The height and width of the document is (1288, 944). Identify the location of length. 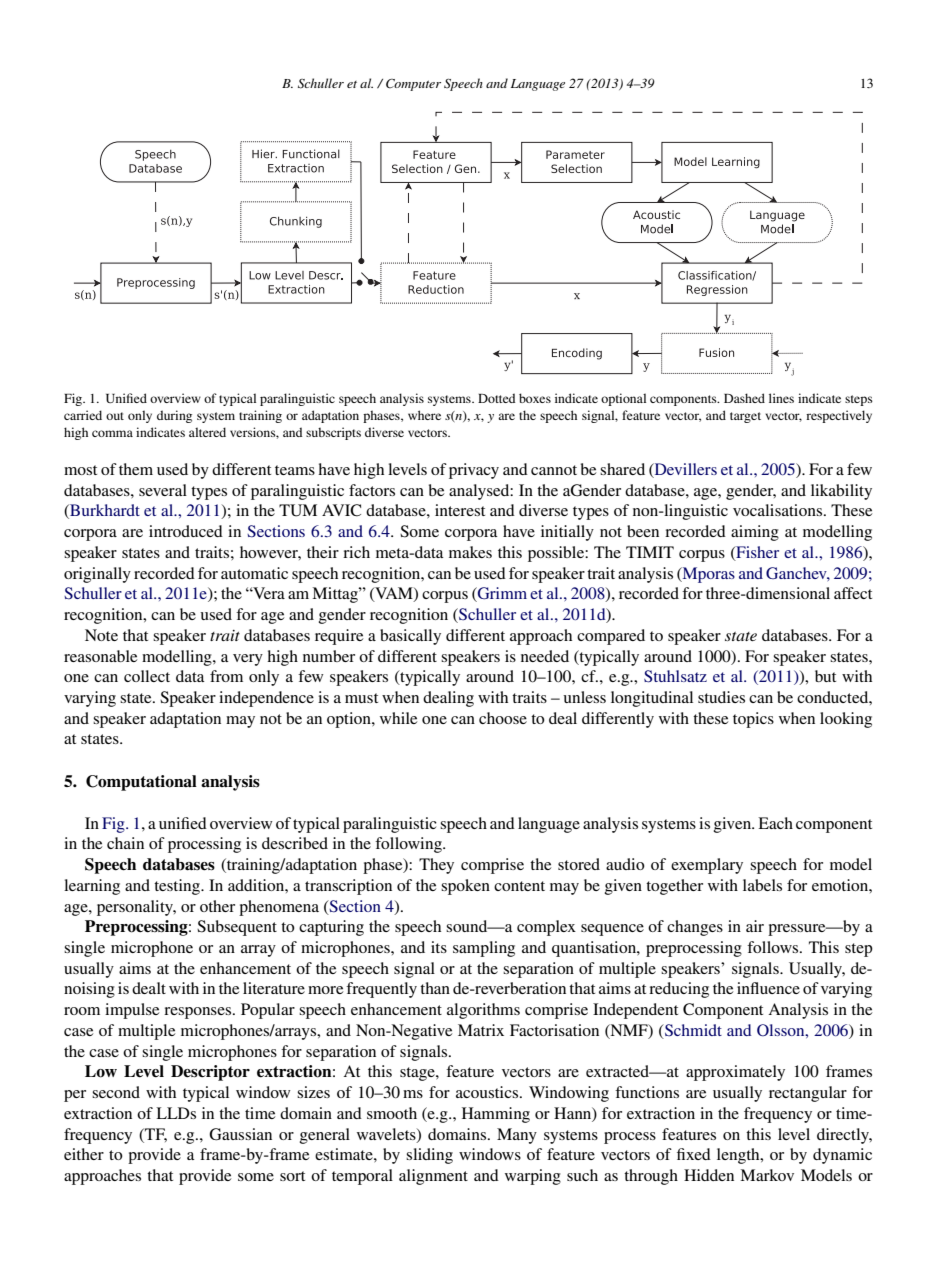
(739, 1156).
